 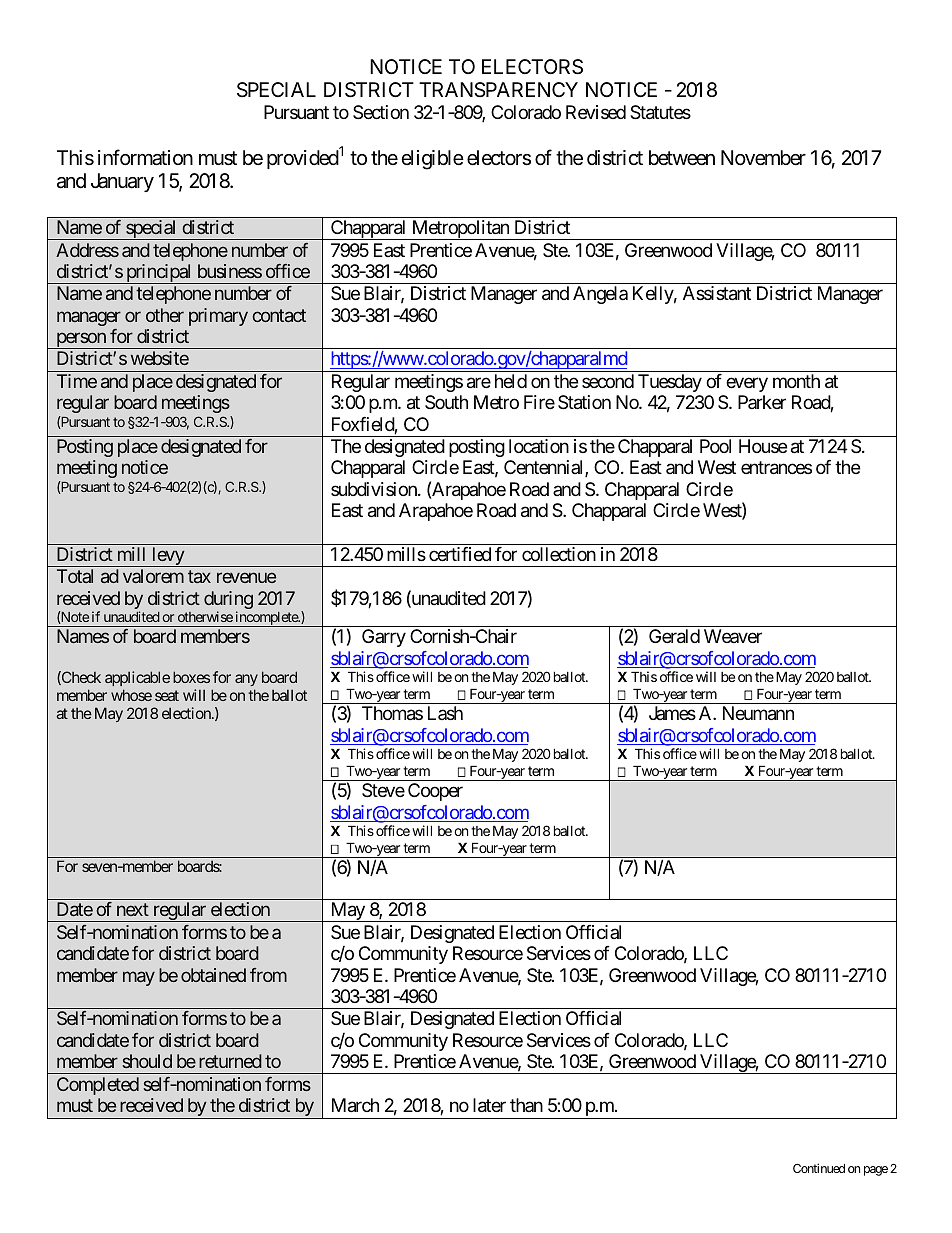 What do you see at coordinates (758, 713) in the document?
I see `Neumann` at bounding box center [758, 713].
